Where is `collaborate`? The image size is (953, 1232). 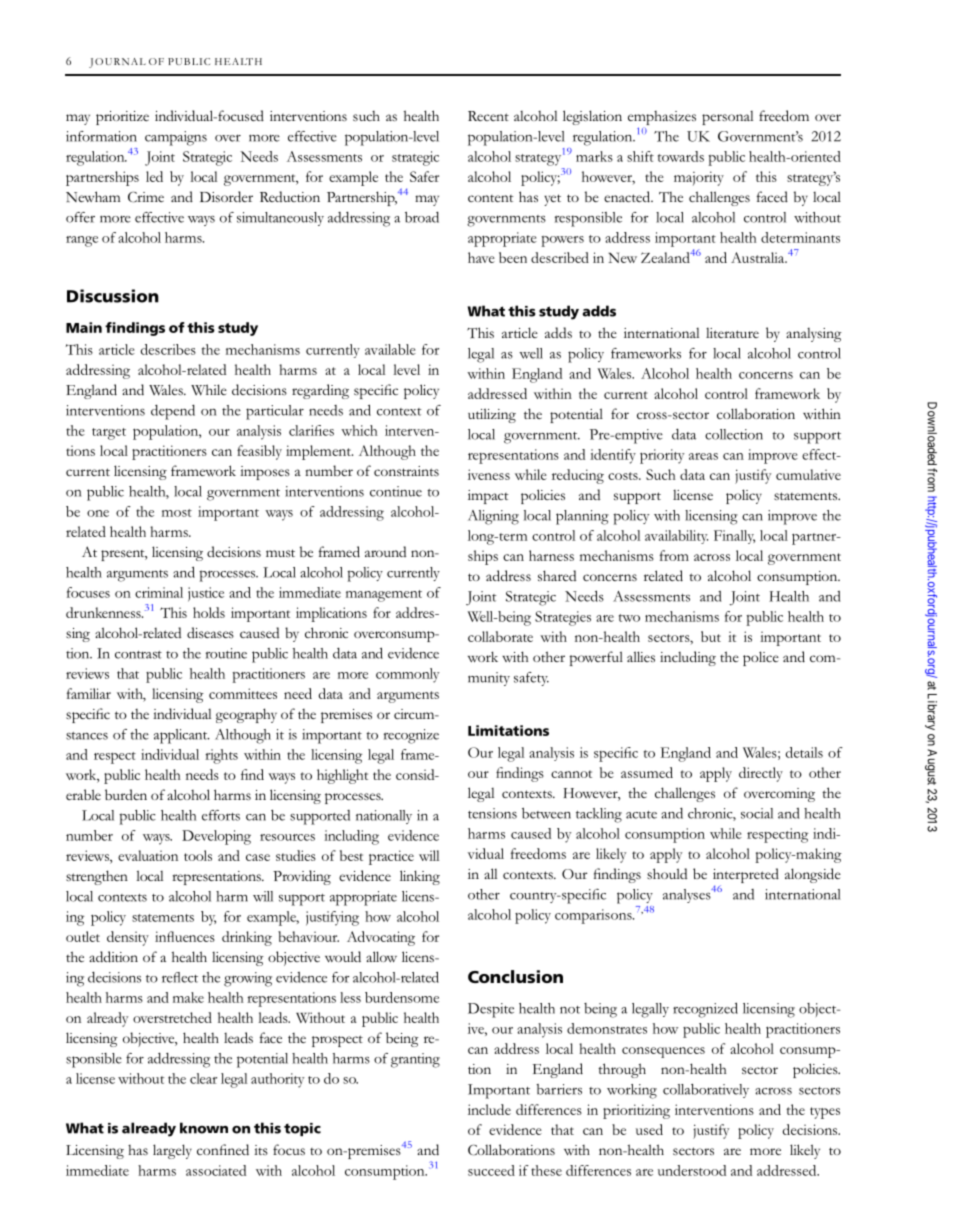 collaborate is located at coordinates (500, 636).
